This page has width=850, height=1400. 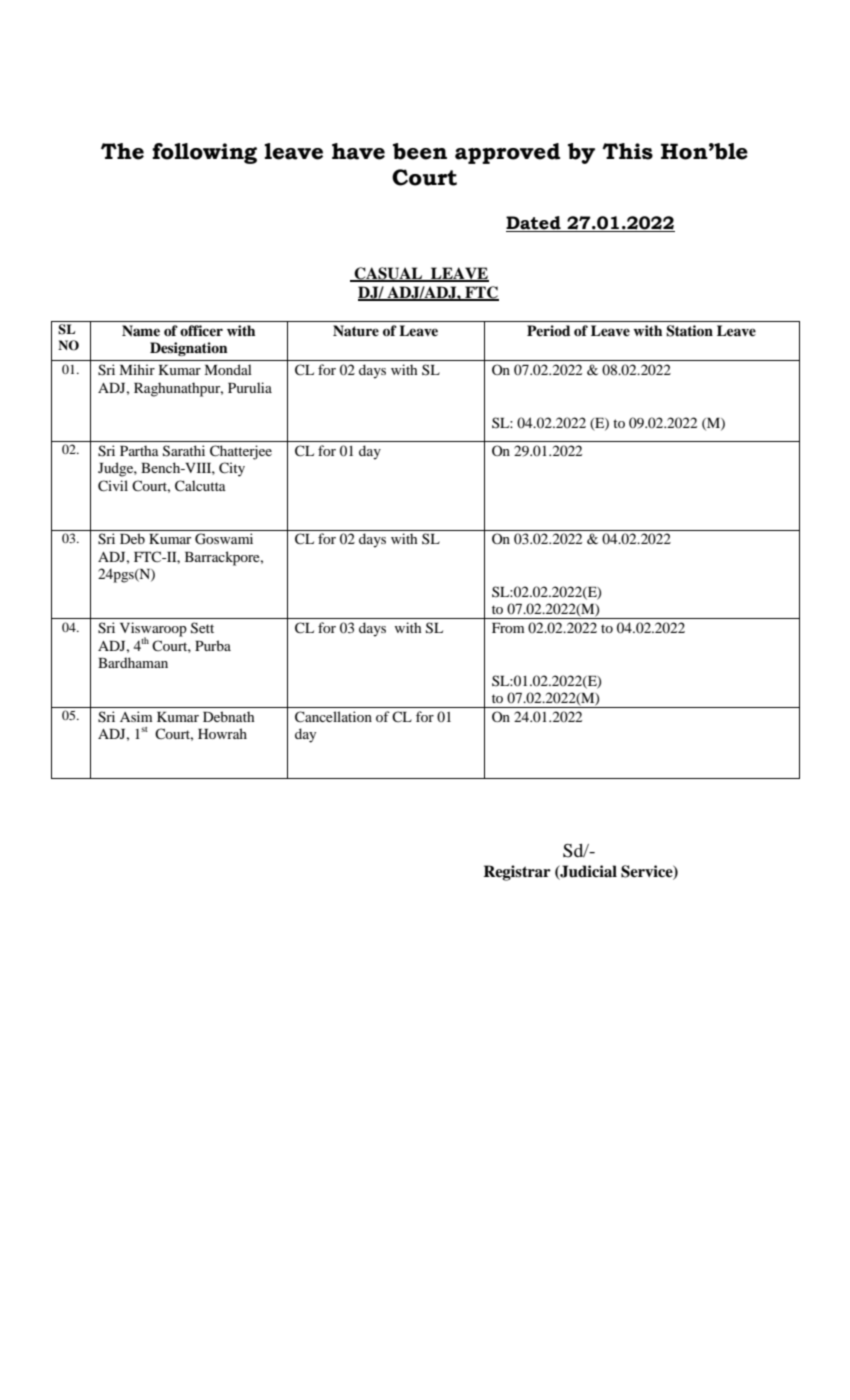 What do you see at coordinates (204, 153) in the page?
I see `following` at bounding box center [204, 153].
